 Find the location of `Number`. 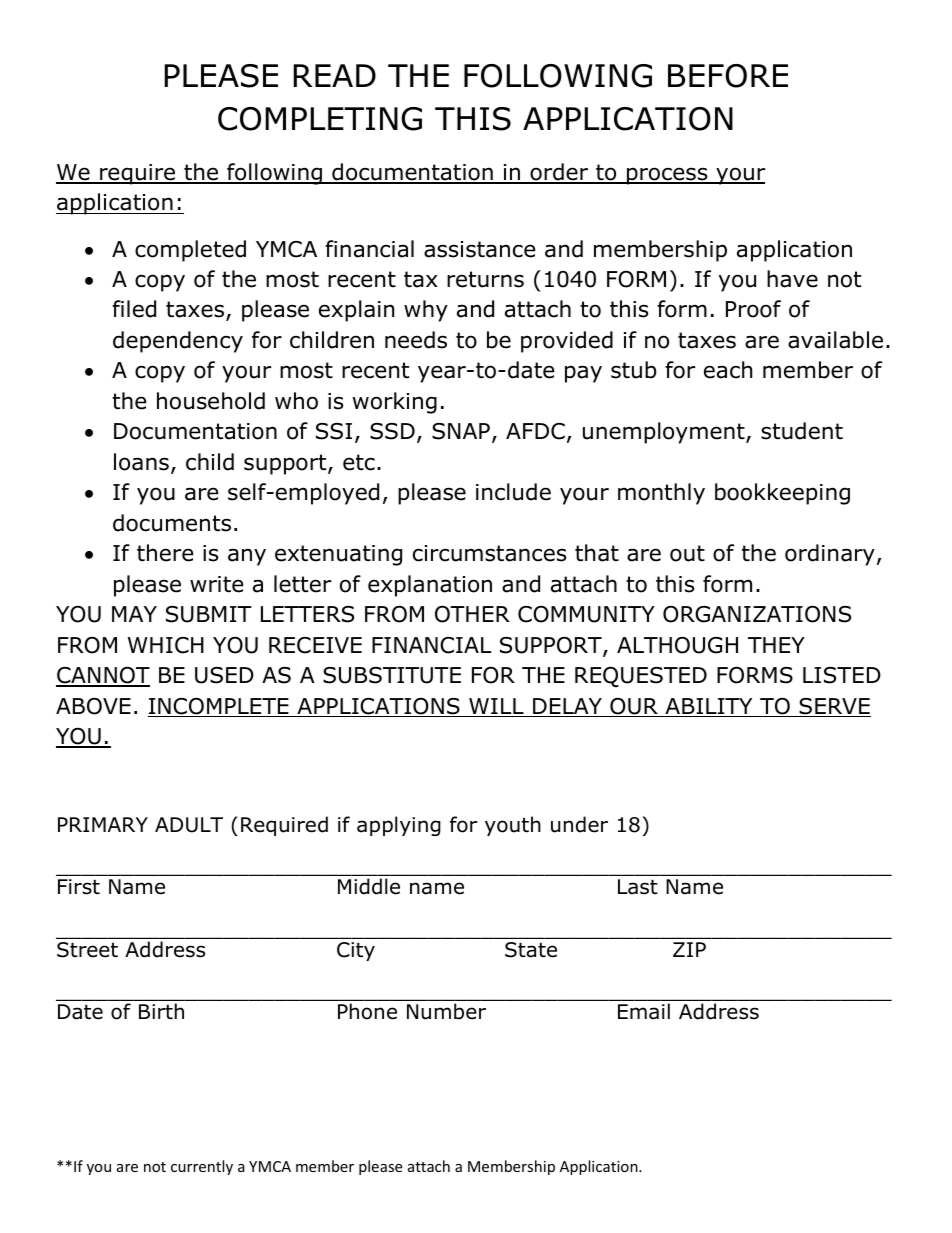

Number is located at coordinates (446, 1011).
